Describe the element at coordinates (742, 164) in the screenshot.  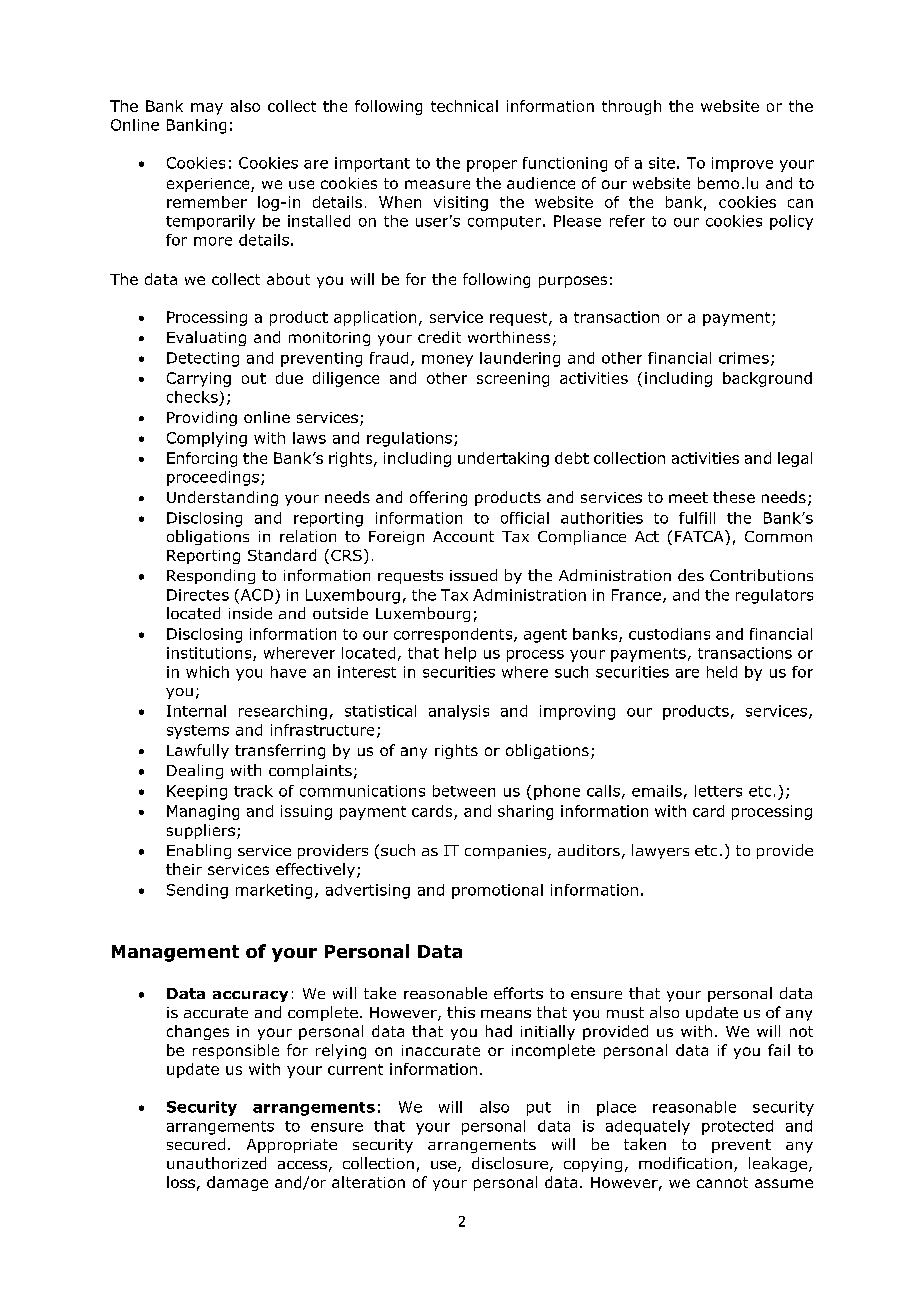
I see `improve` at that location.
